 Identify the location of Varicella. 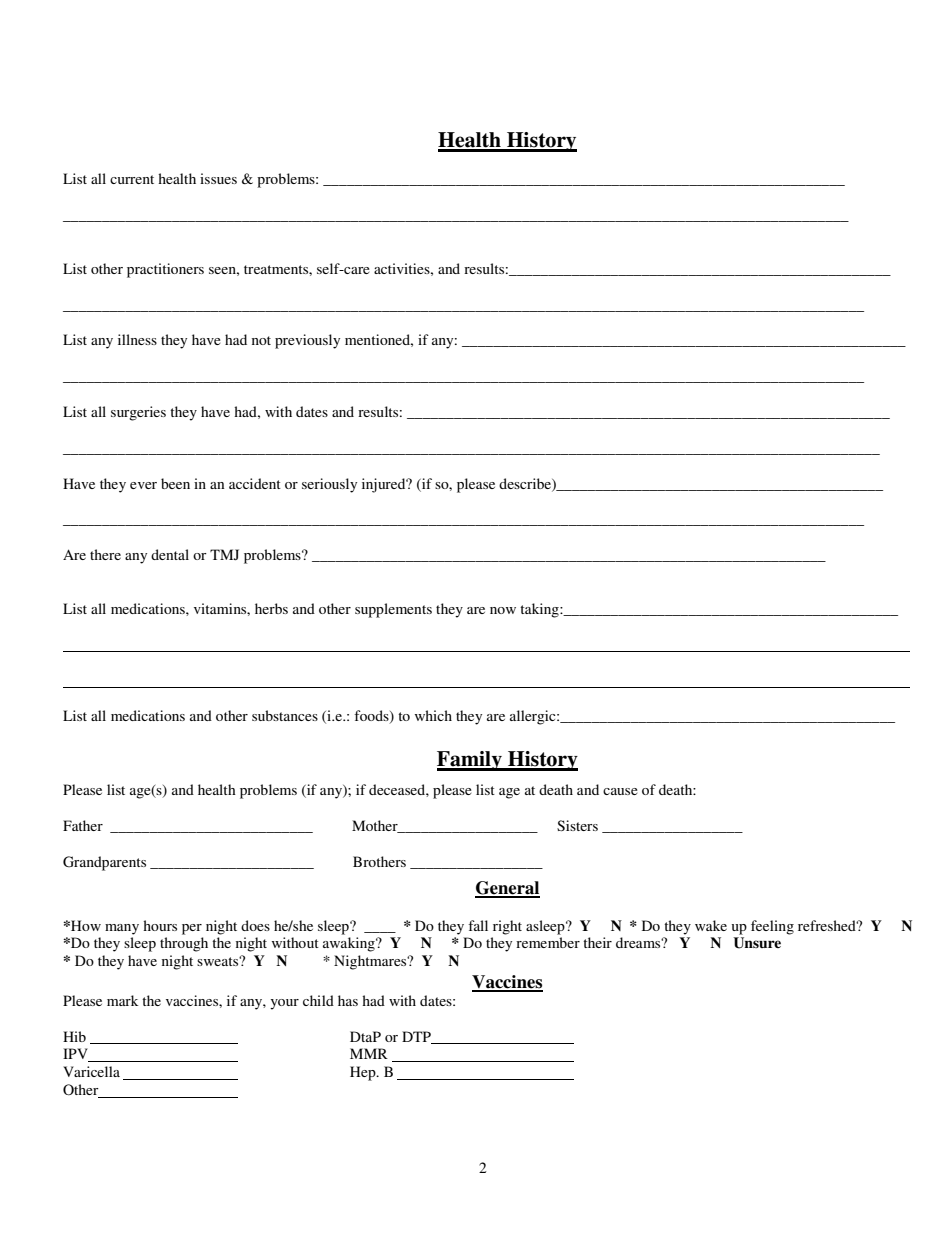
(91, 1071).
